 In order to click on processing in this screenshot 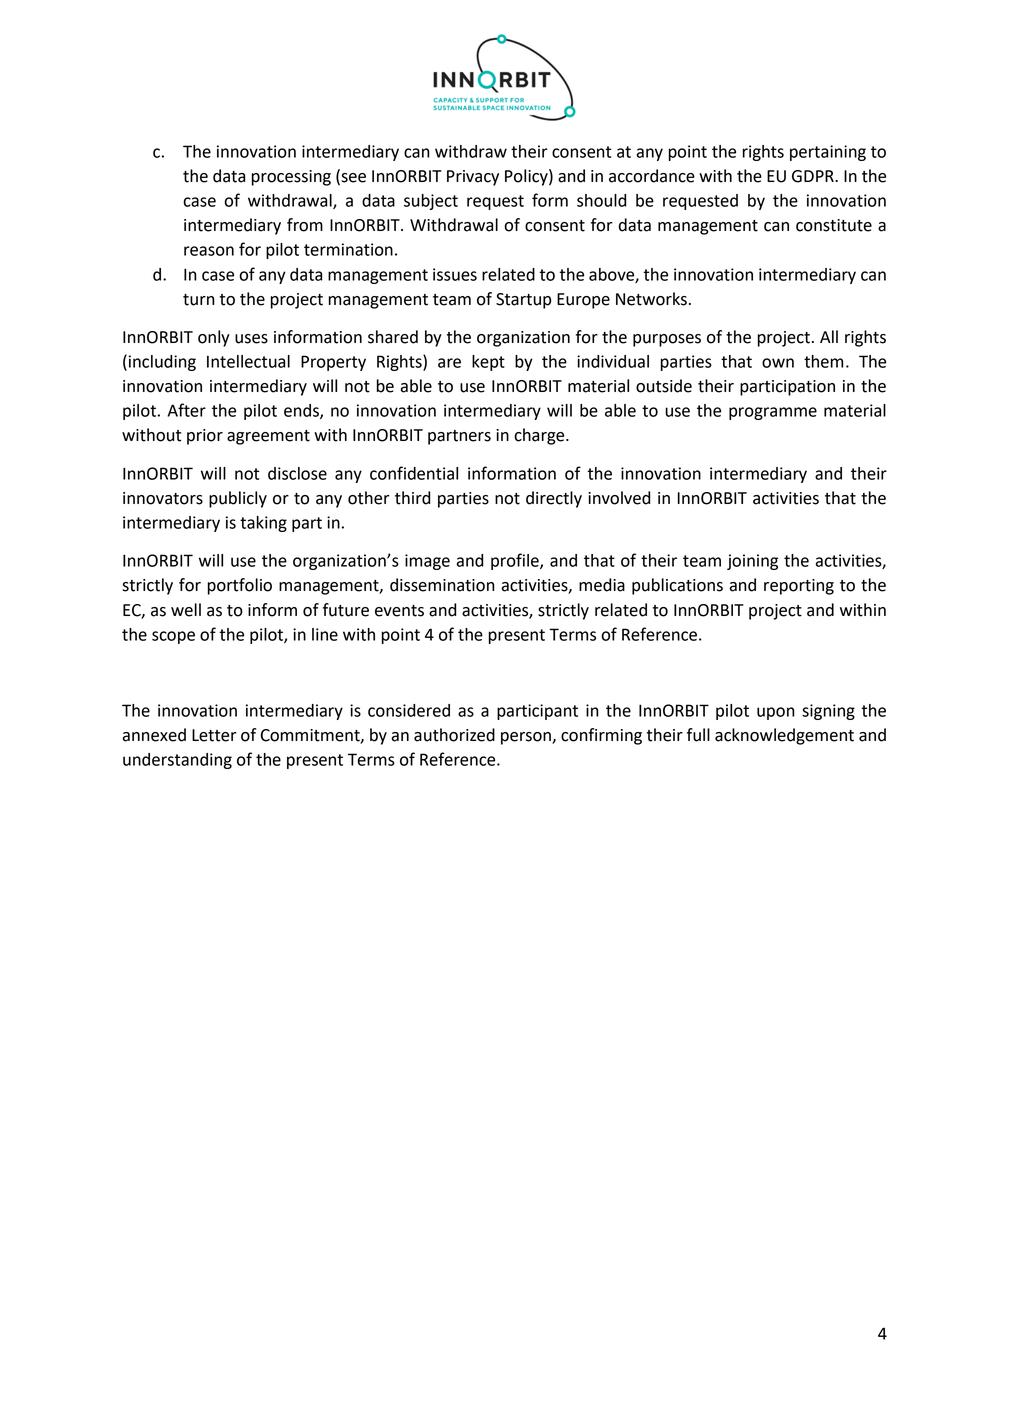, I will do `click(291, 178)`.
